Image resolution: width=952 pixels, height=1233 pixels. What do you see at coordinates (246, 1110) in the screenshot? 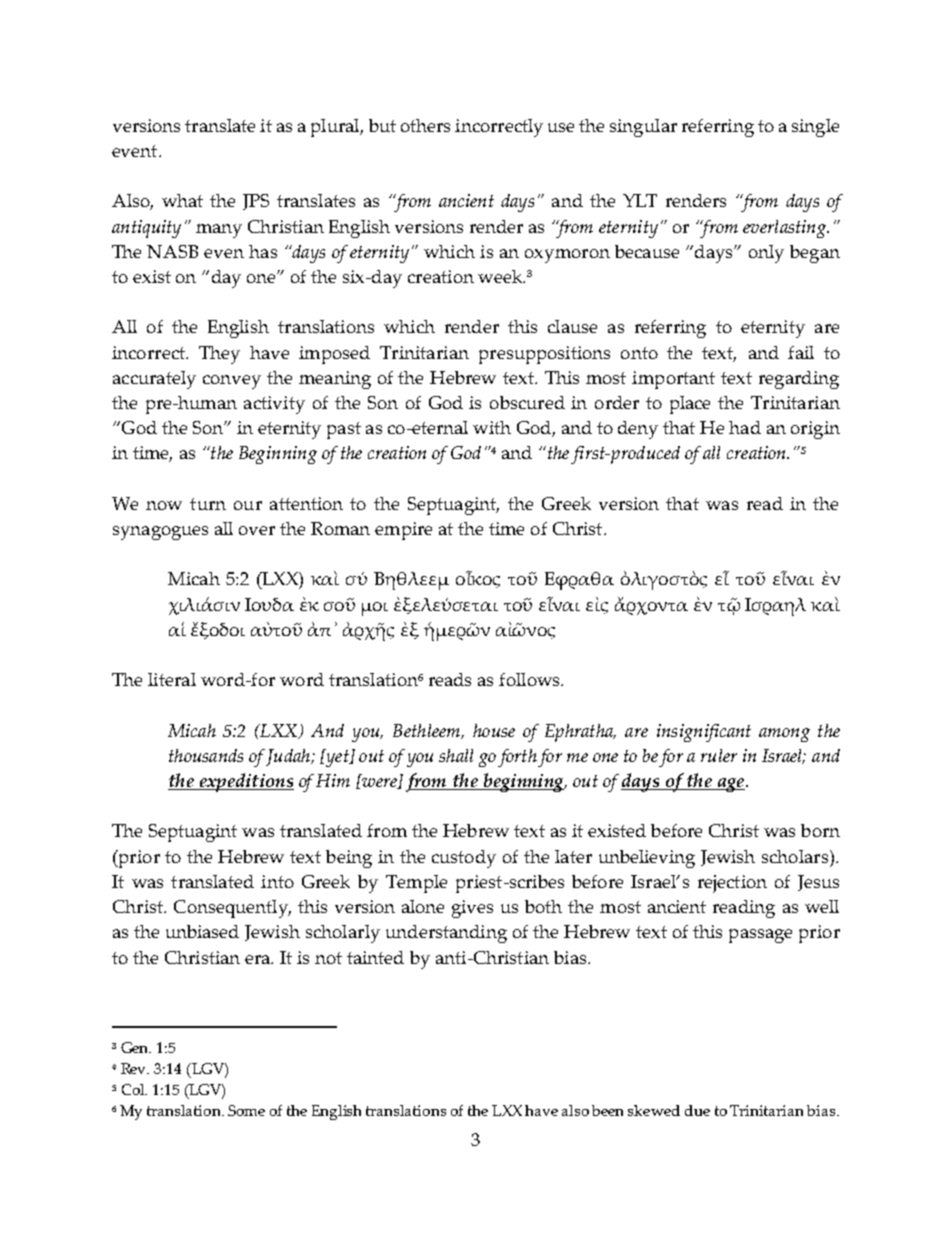
I see `Some` at bounding box center [246, 1110].
